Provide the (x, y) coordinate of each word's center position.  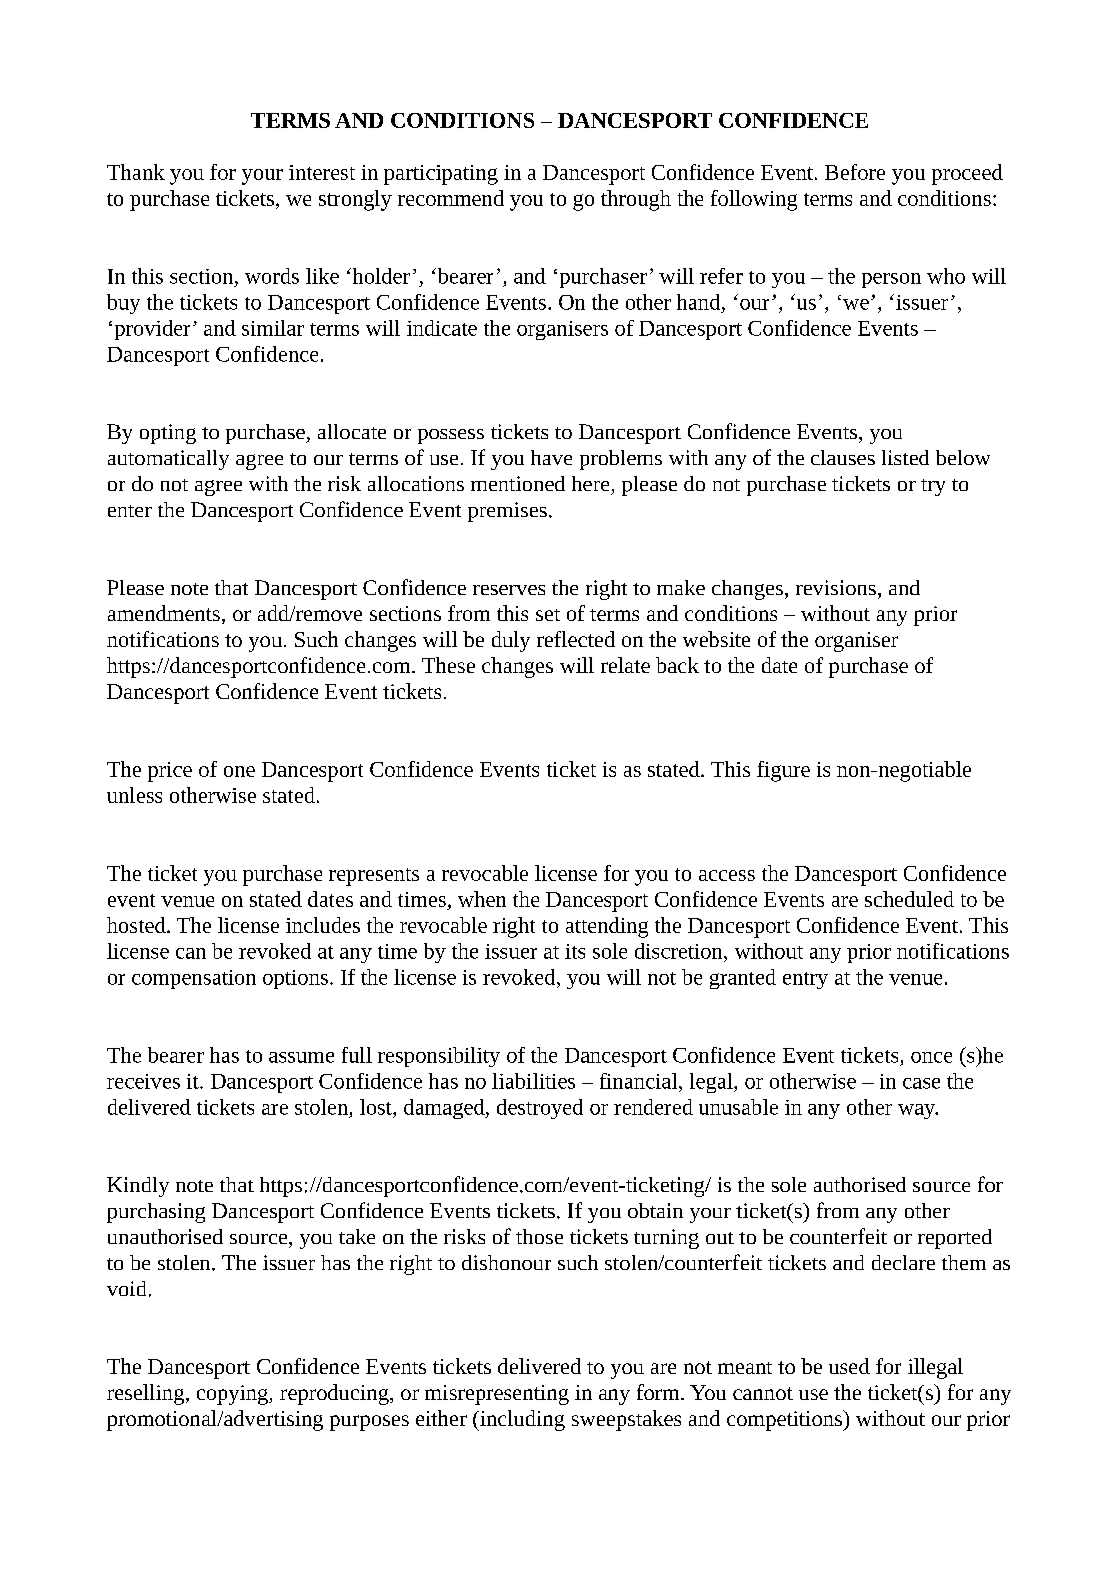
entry (805, 980)
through (636, 200)
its (575, 951)
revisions (836, 587)
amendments (164, 613)
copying (233, 1395)
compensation (194, 979)
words (272, 276)
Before (855, 172)
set (548, 615)
